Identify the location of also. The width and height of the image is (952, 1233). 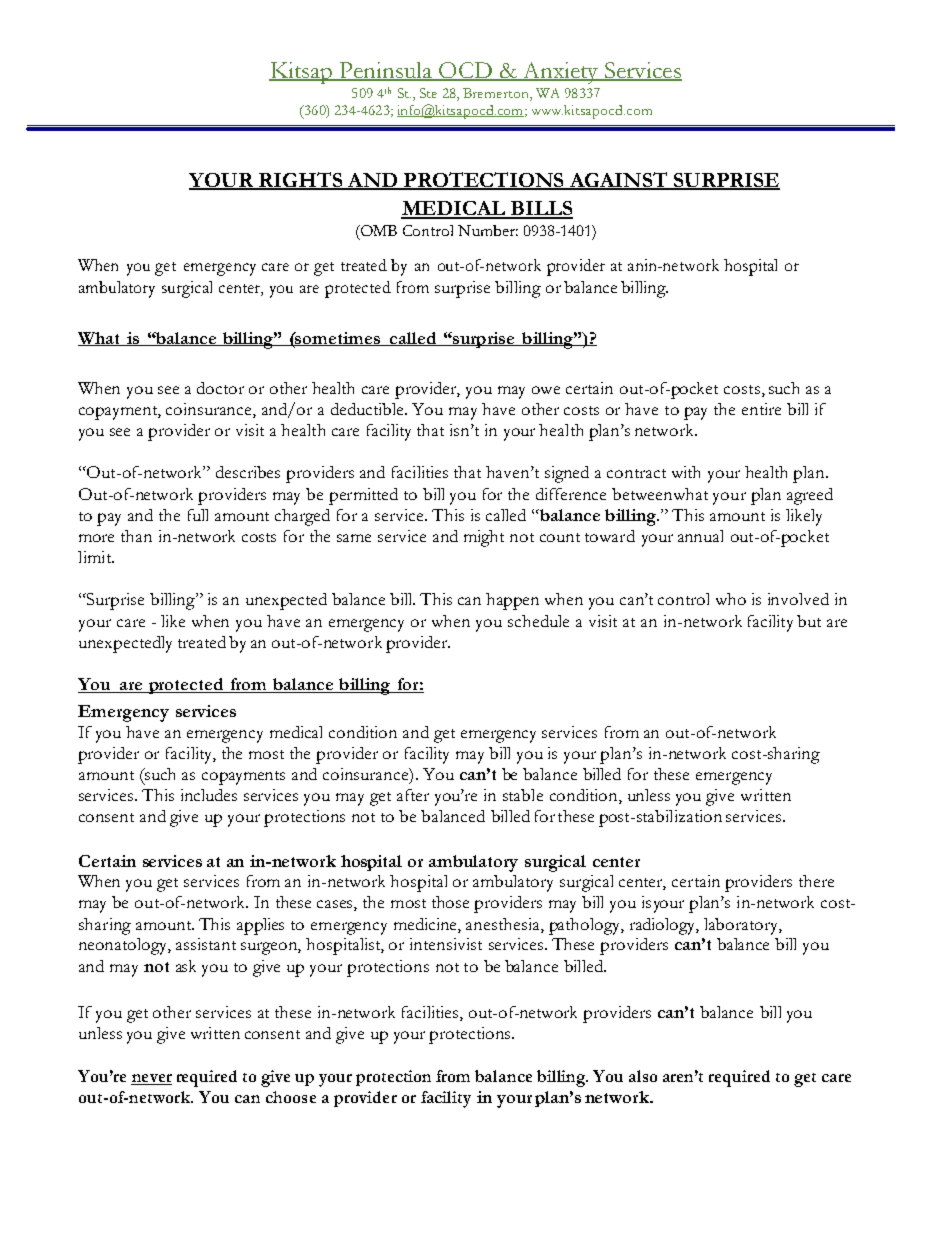
(643, 1076).
